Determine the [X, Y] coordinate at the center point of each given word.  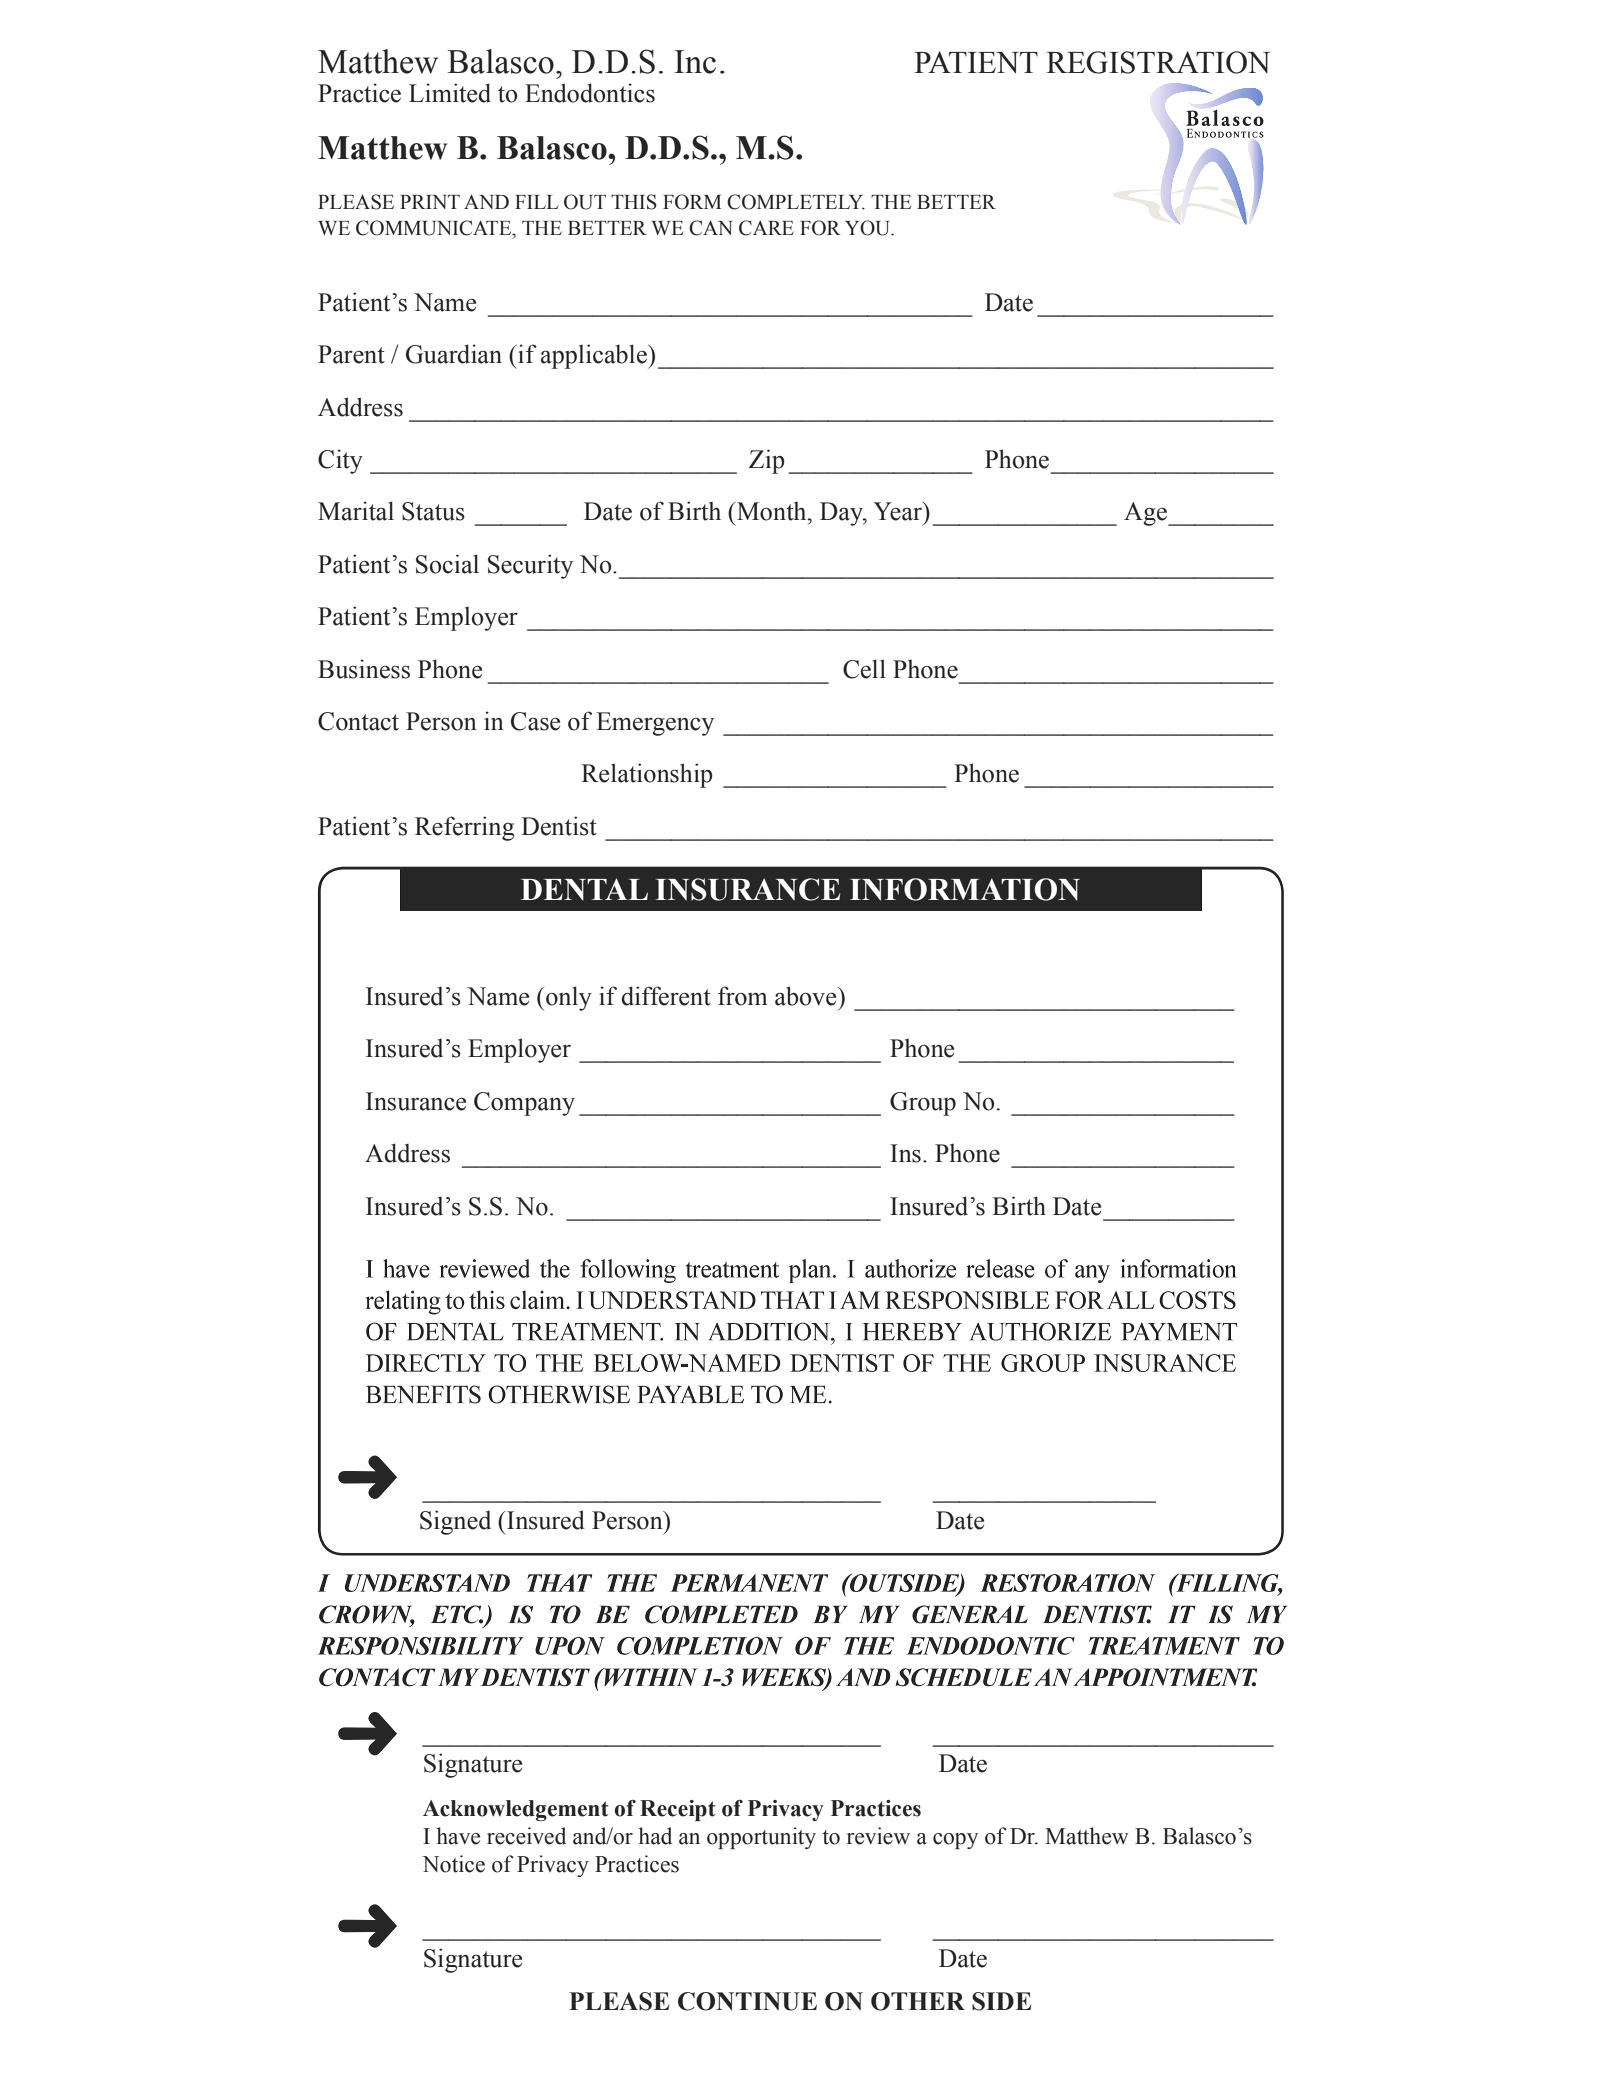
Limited [450, 93]
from [743, 996]
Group [923, 1104]
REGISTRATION [1158, 62]
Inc [695, 62]
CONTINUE [747, 2001]
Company [524, 1104]
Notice [453, 1864]
